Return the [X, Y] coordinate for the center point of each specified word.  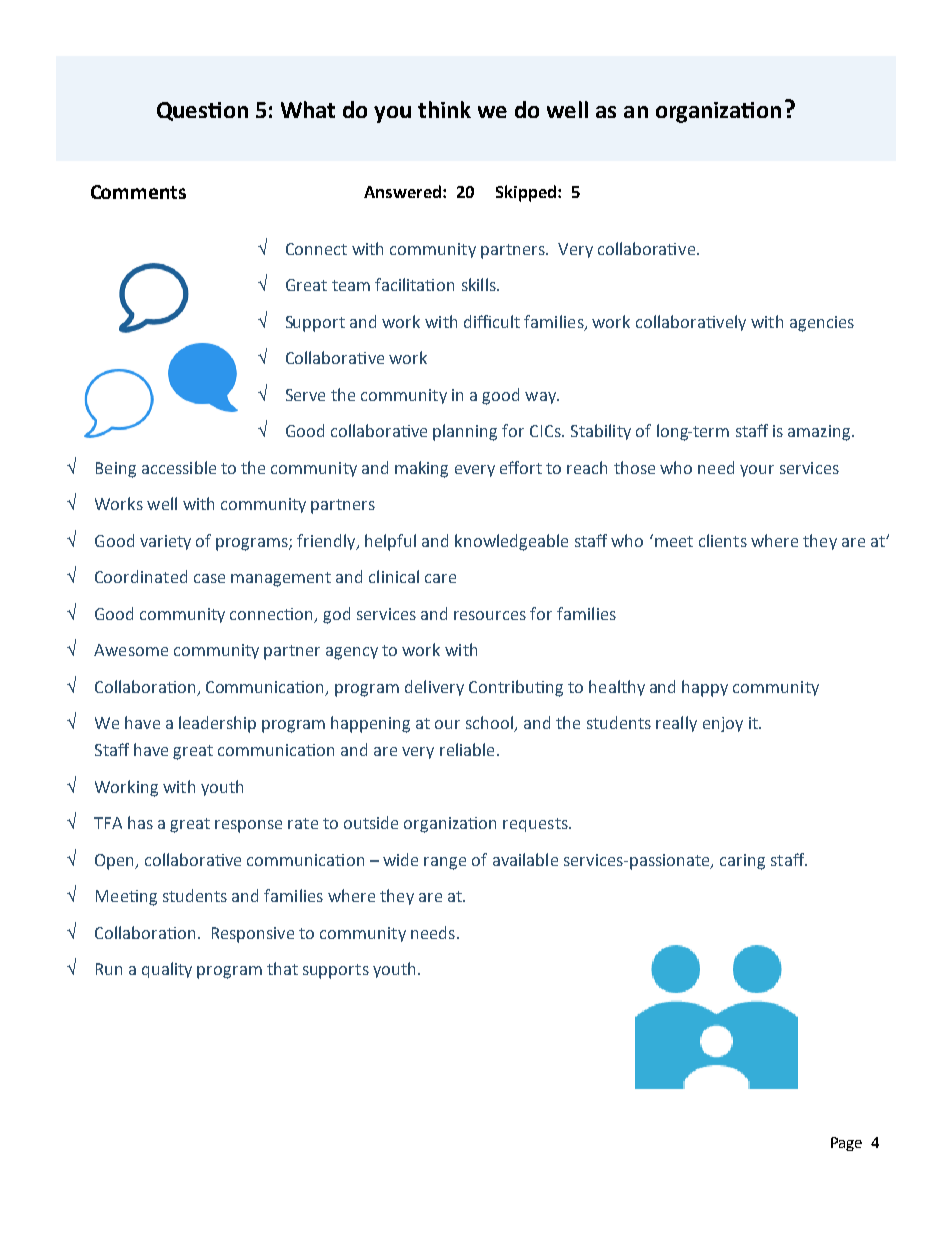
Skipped [526, 193]
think [444, 109]
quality [167, 970]
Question [202, 111]
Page [846, 1144]
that [282, 968]
